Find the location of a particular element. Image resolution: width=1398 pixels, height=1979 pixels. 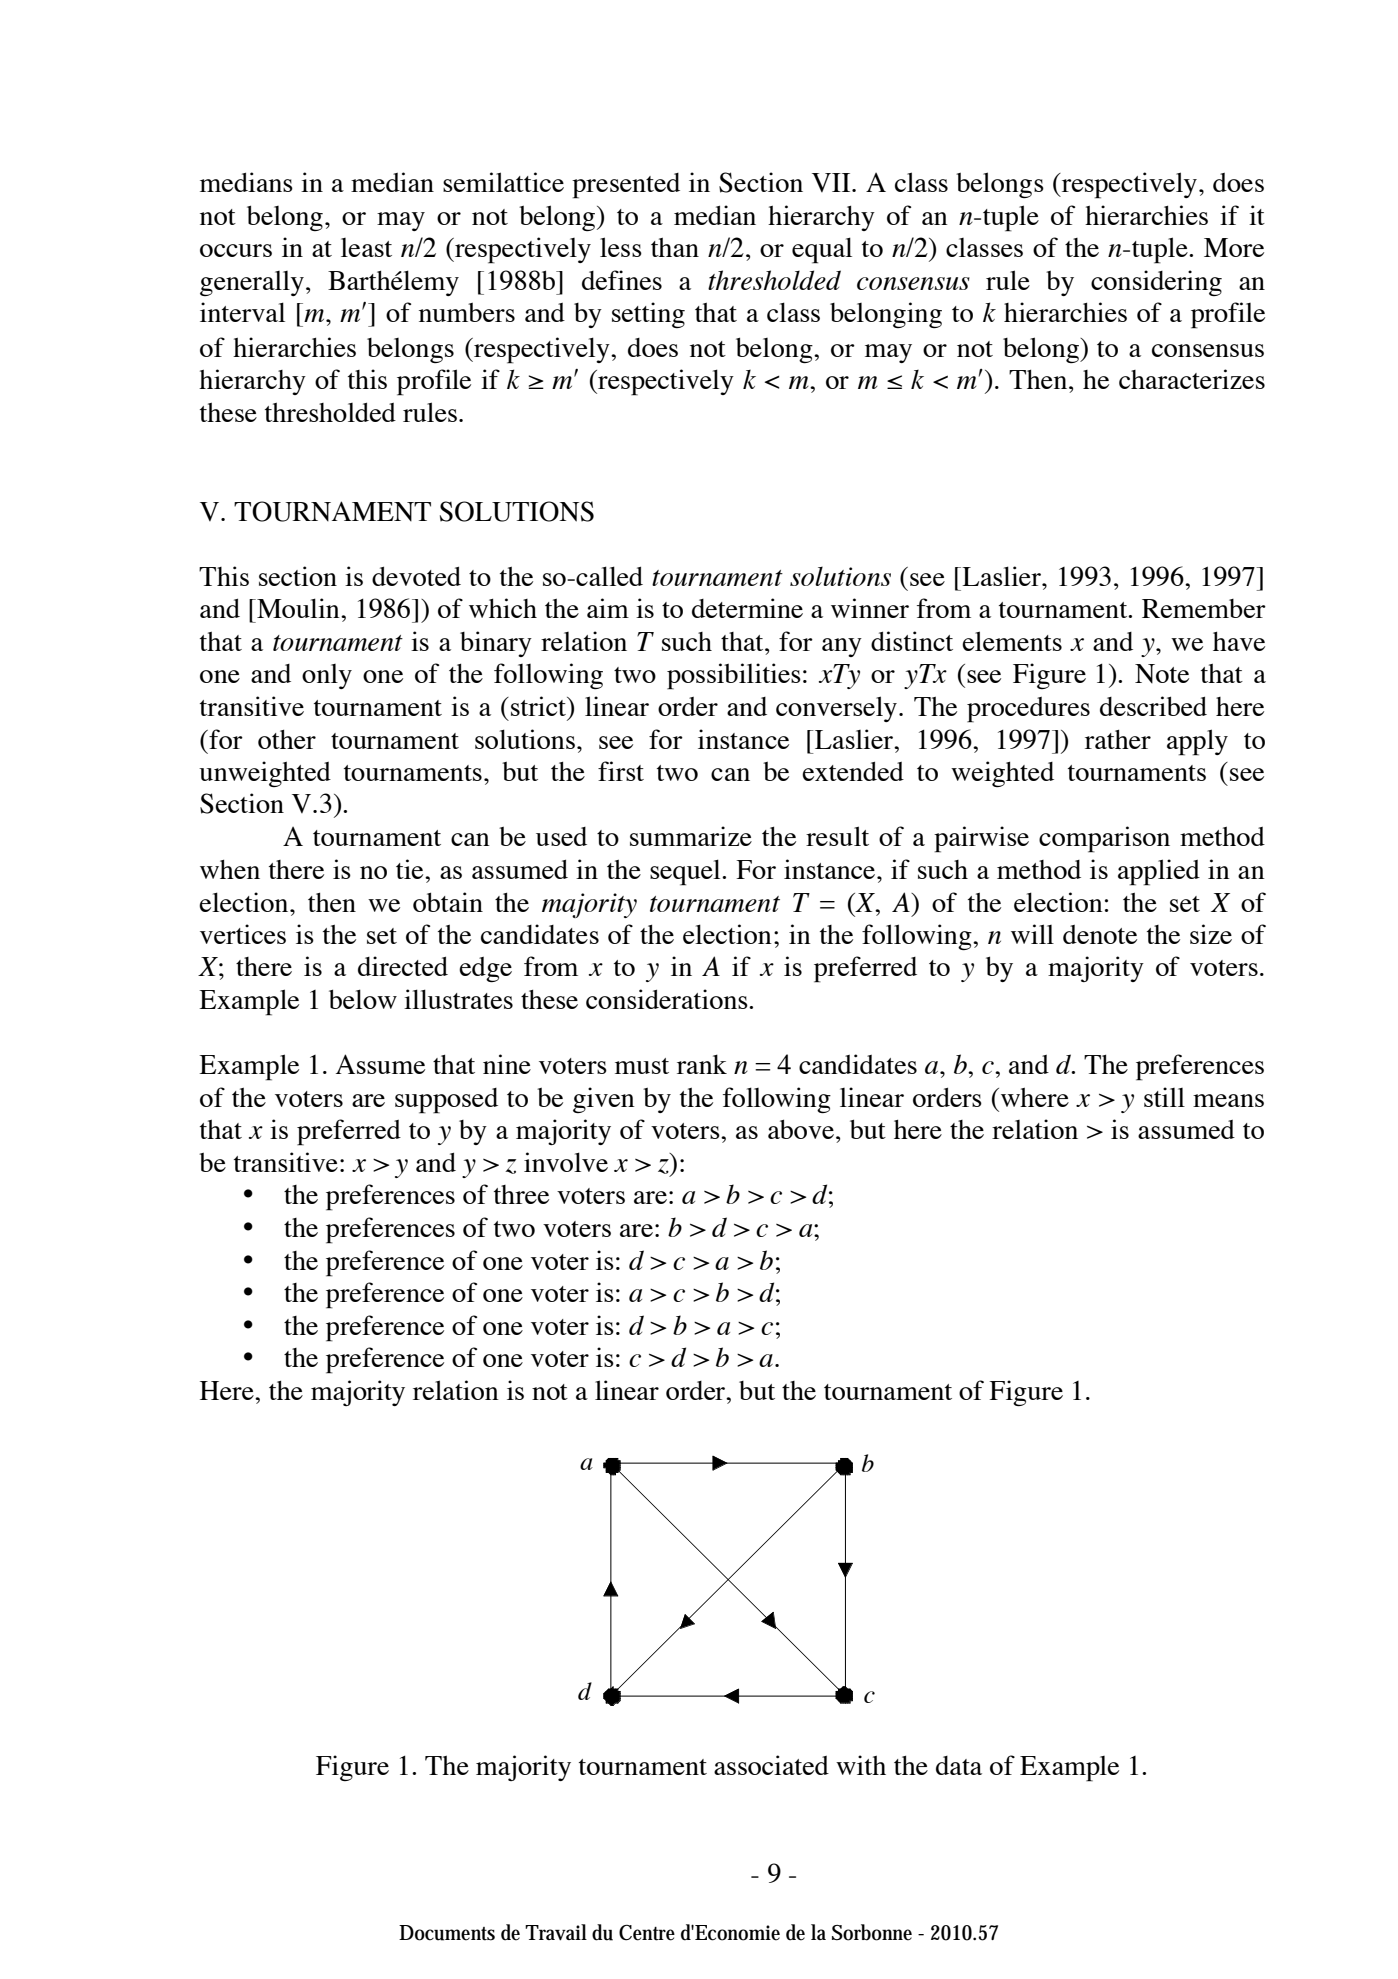

Documents is located at coordinates (447, 1933).
